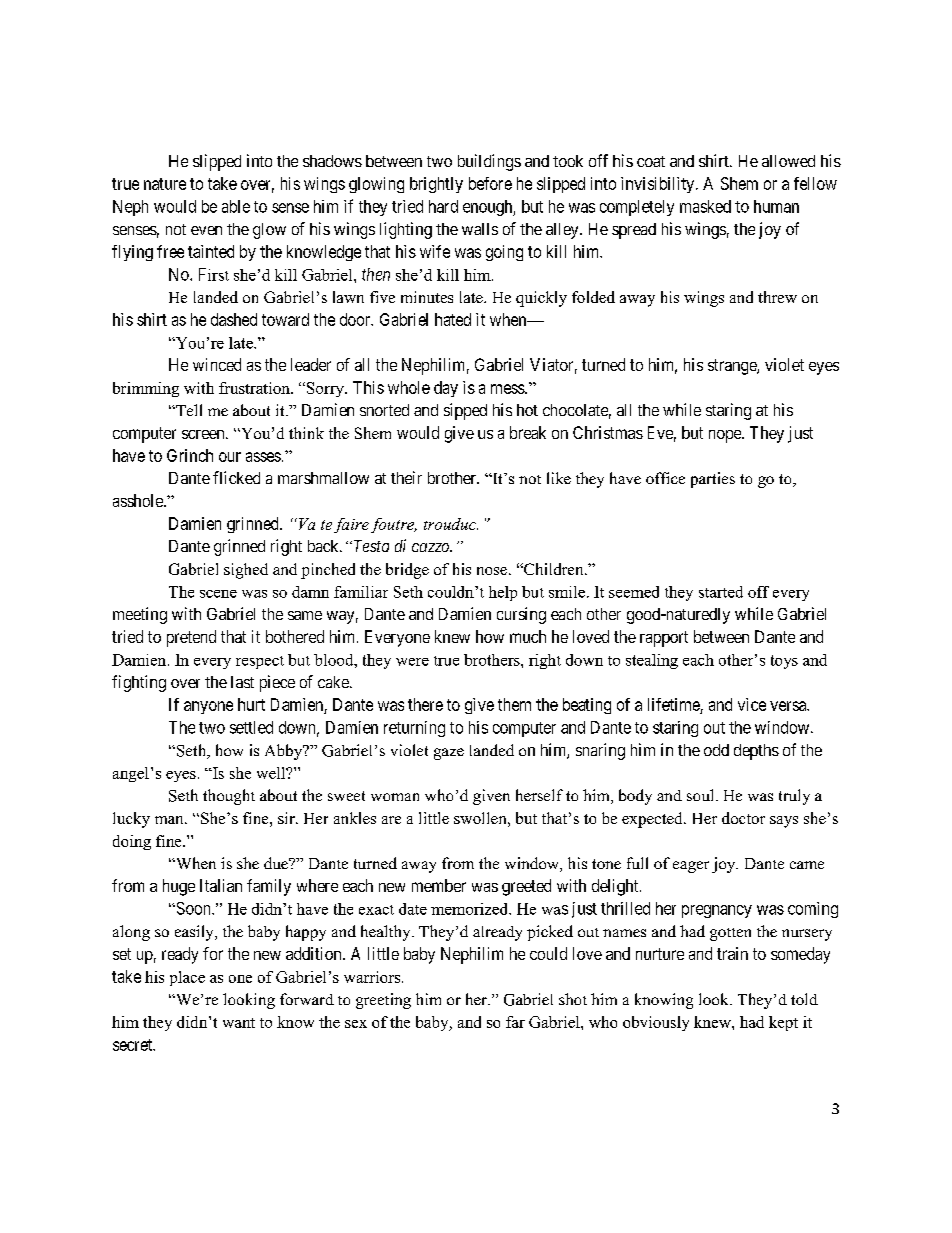 Image resolution: width=952 pixels, height=1233 pixels. What do you see at coordinates (218, 594) in the screenshot?
I see `scene` at bounding box center [218, 594].
